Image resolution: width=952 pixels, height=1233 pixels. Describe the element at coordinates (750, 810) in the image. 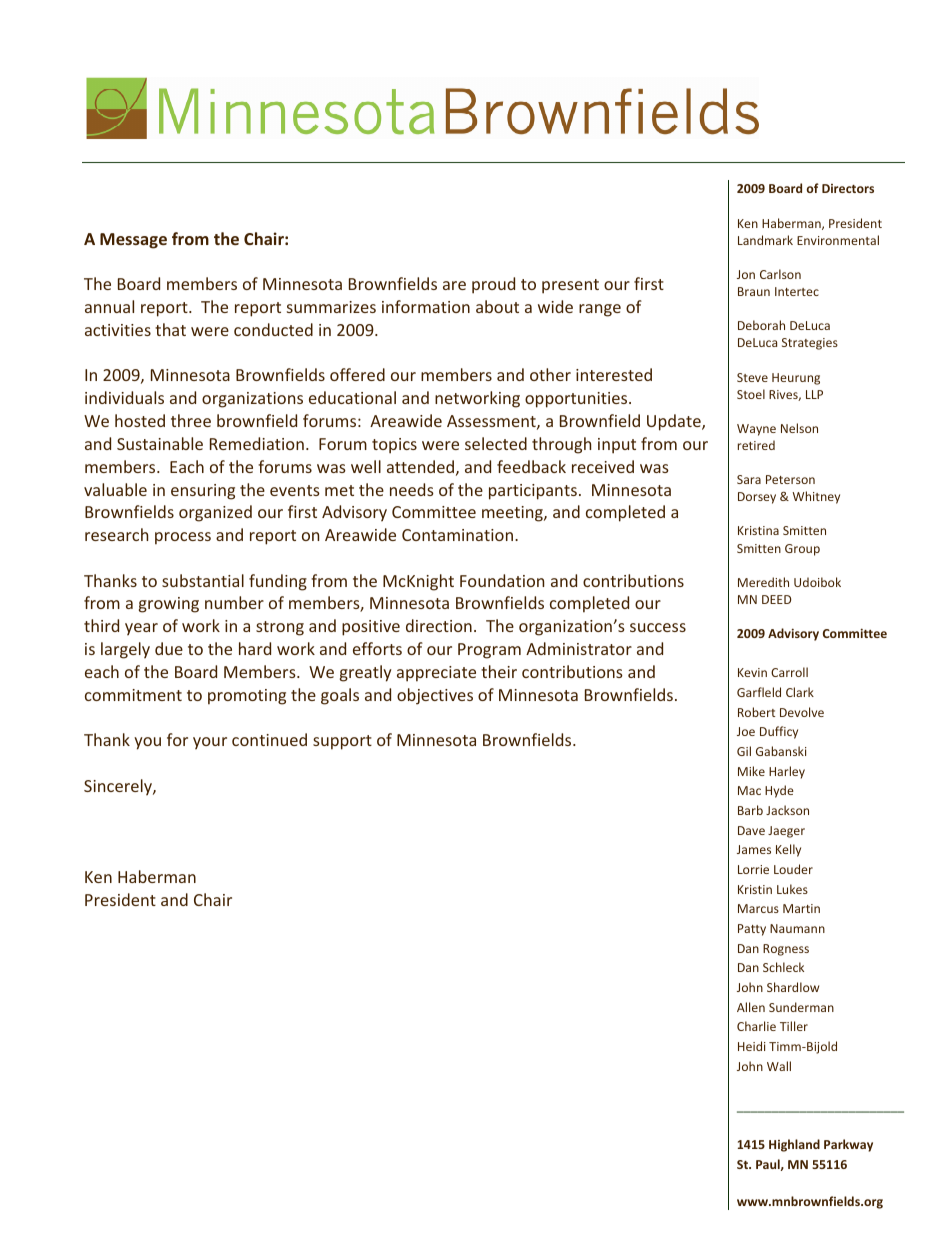

I see `Barb` at that location.
